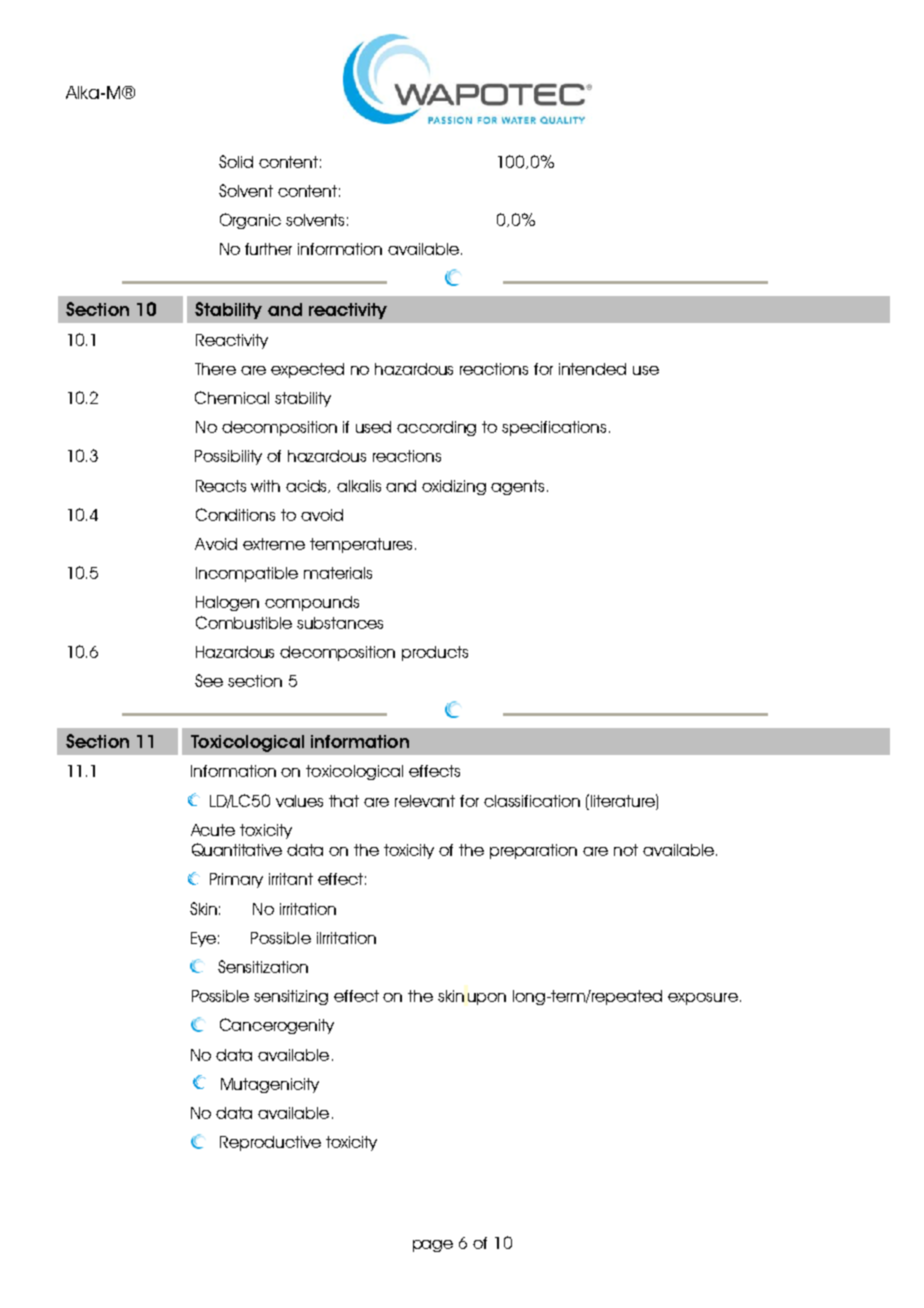 This screenshot has height=1308, width=924. What do you see at coordinates (435, 653) in the screenshot?
I see `products` at bounding box center [435, 653].
